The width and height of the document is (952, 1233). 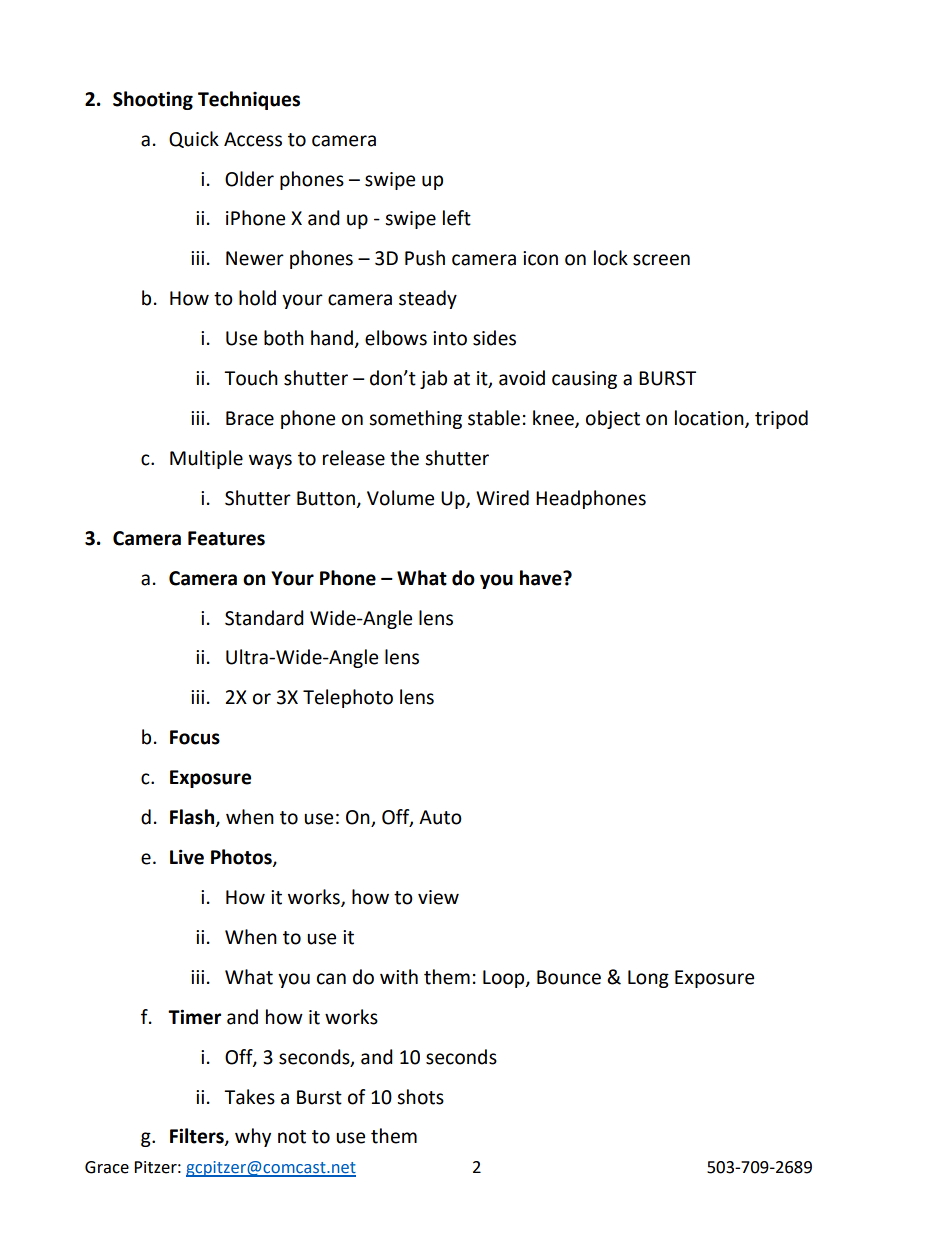 What do you see at coordinates (661, 260) in the document?
I see `screen` at bounding box center [661, 260].
